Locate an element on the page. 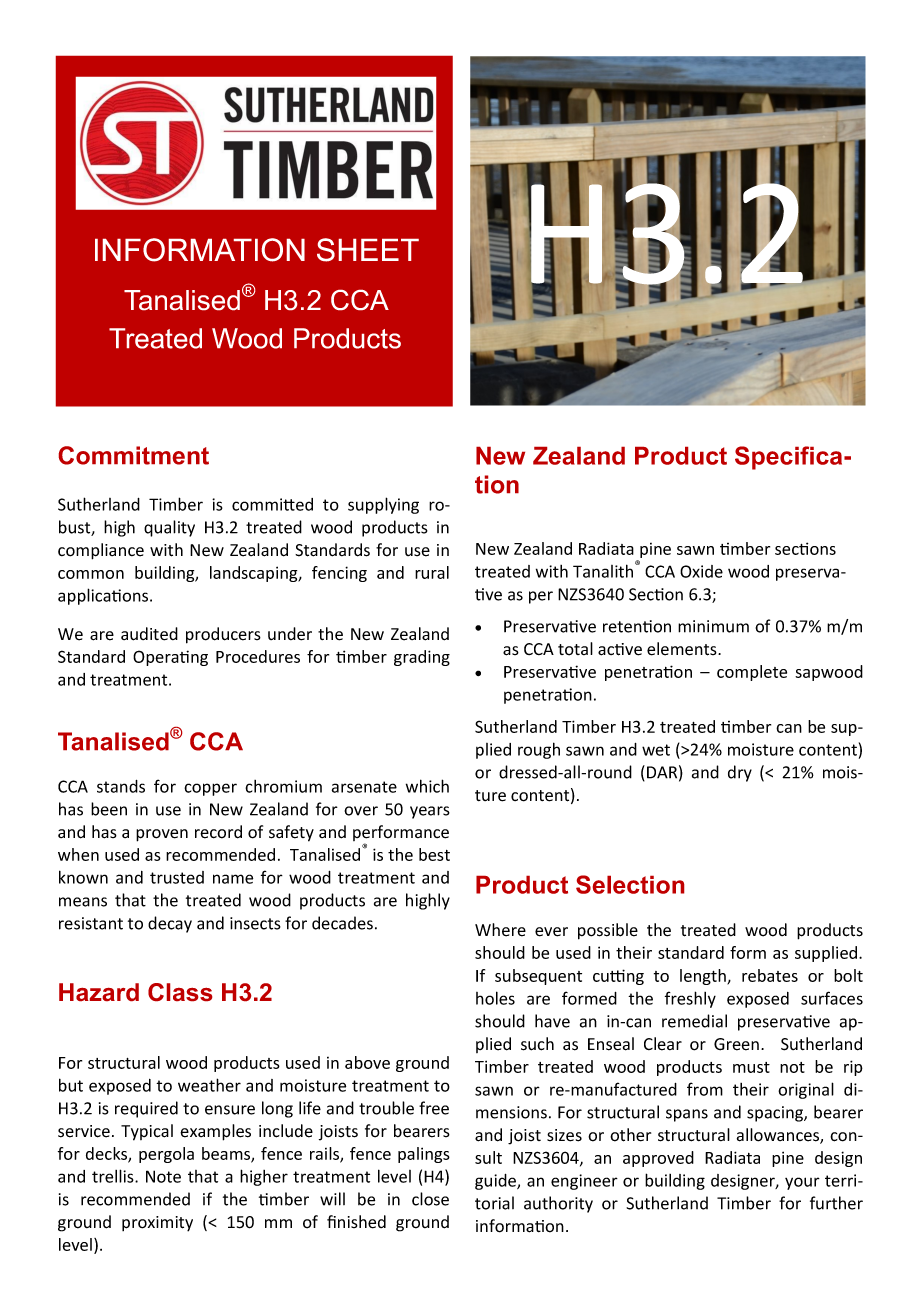  Note is located at coordinates (163, 1176).
